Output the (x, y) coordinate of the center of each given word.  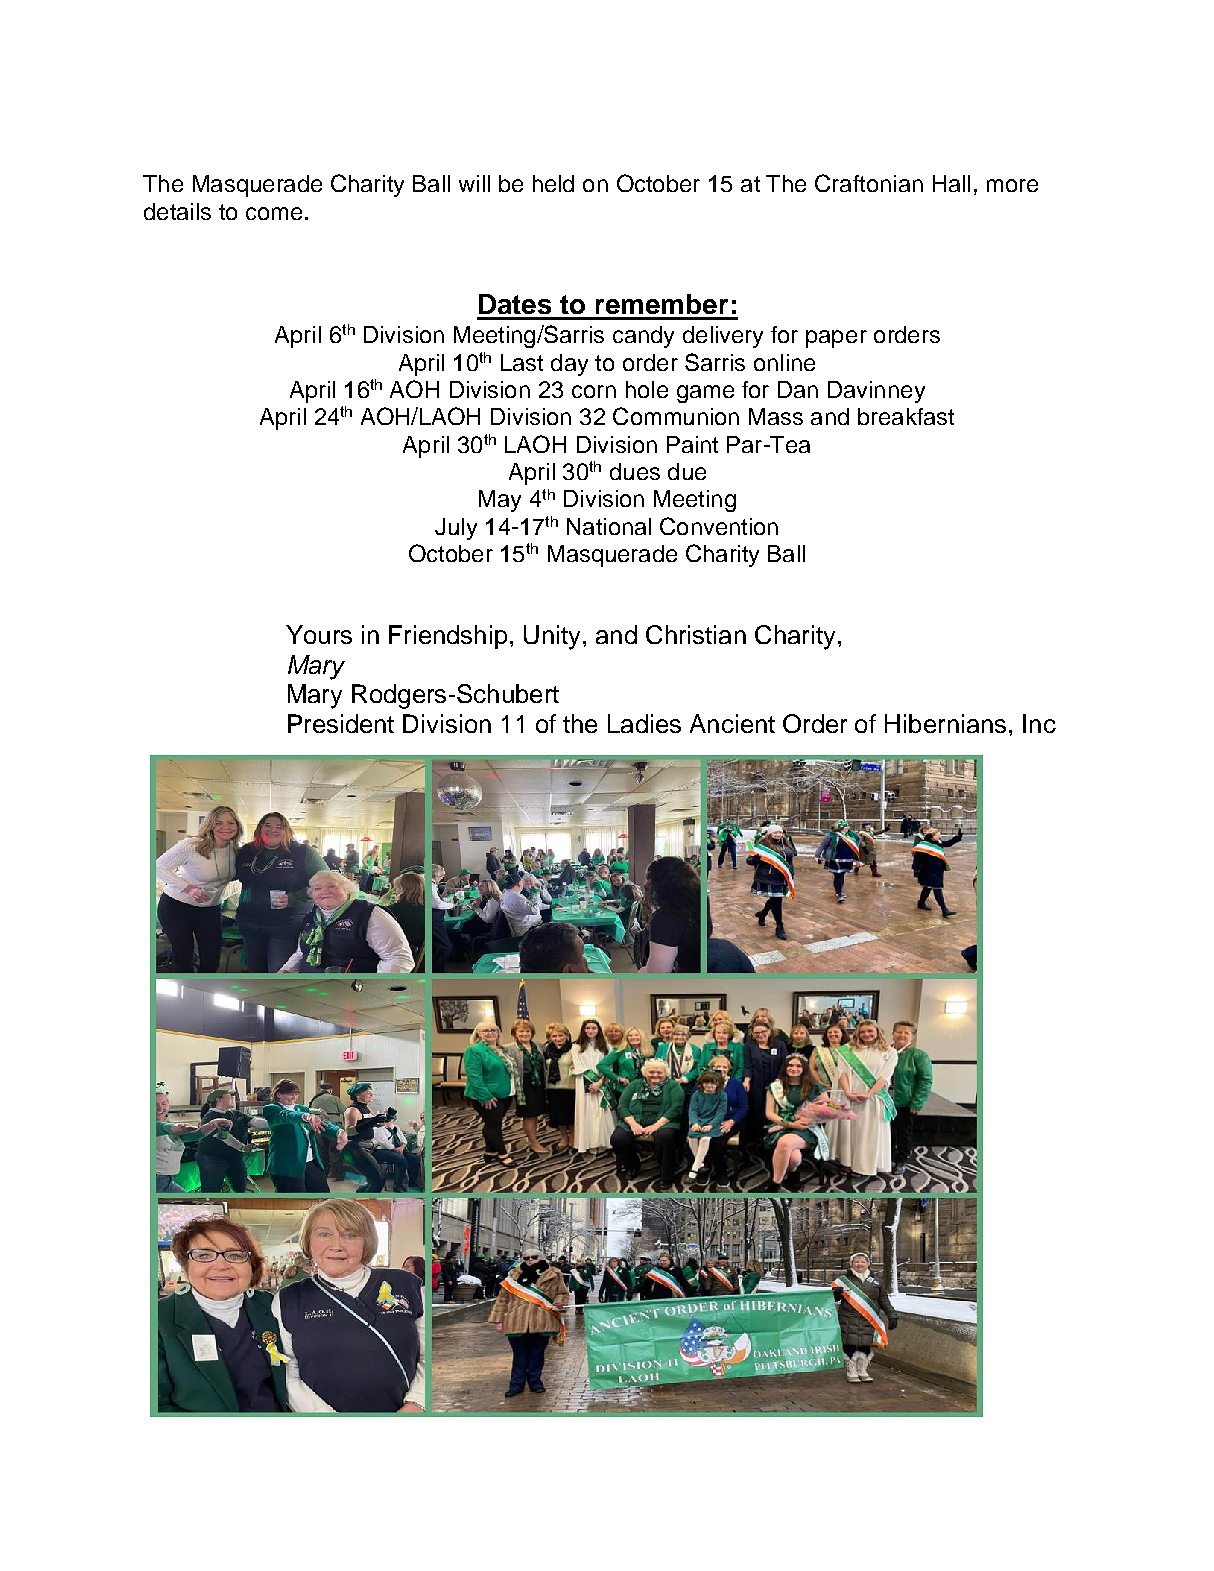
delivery (723, 337)
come (274, 213)
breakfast (906, 416)
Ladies (644, 723)
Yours (319, 634)
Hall (951, 183)
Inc (1039, 723)
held (553, 183)
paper (836, 339)
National (609, 526)
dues (635, 471)
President (341, 723)
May (500, 501)
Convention (719, 526)
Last (522, 362)
